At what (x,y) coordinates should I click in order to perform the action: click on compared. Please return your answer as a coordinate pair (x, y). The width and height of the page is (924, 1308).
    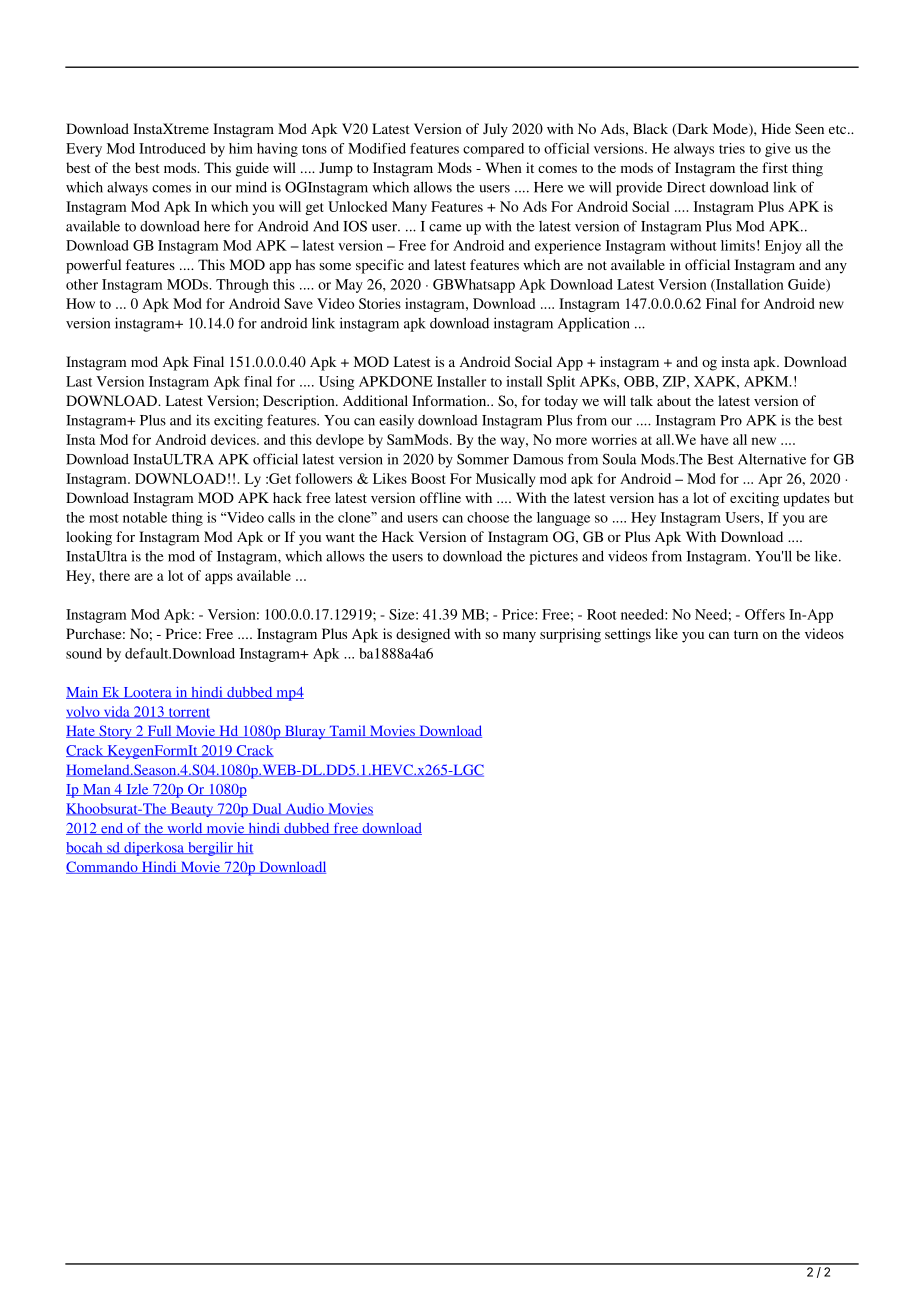
    Looking at the image, I should click on (493, 150).
